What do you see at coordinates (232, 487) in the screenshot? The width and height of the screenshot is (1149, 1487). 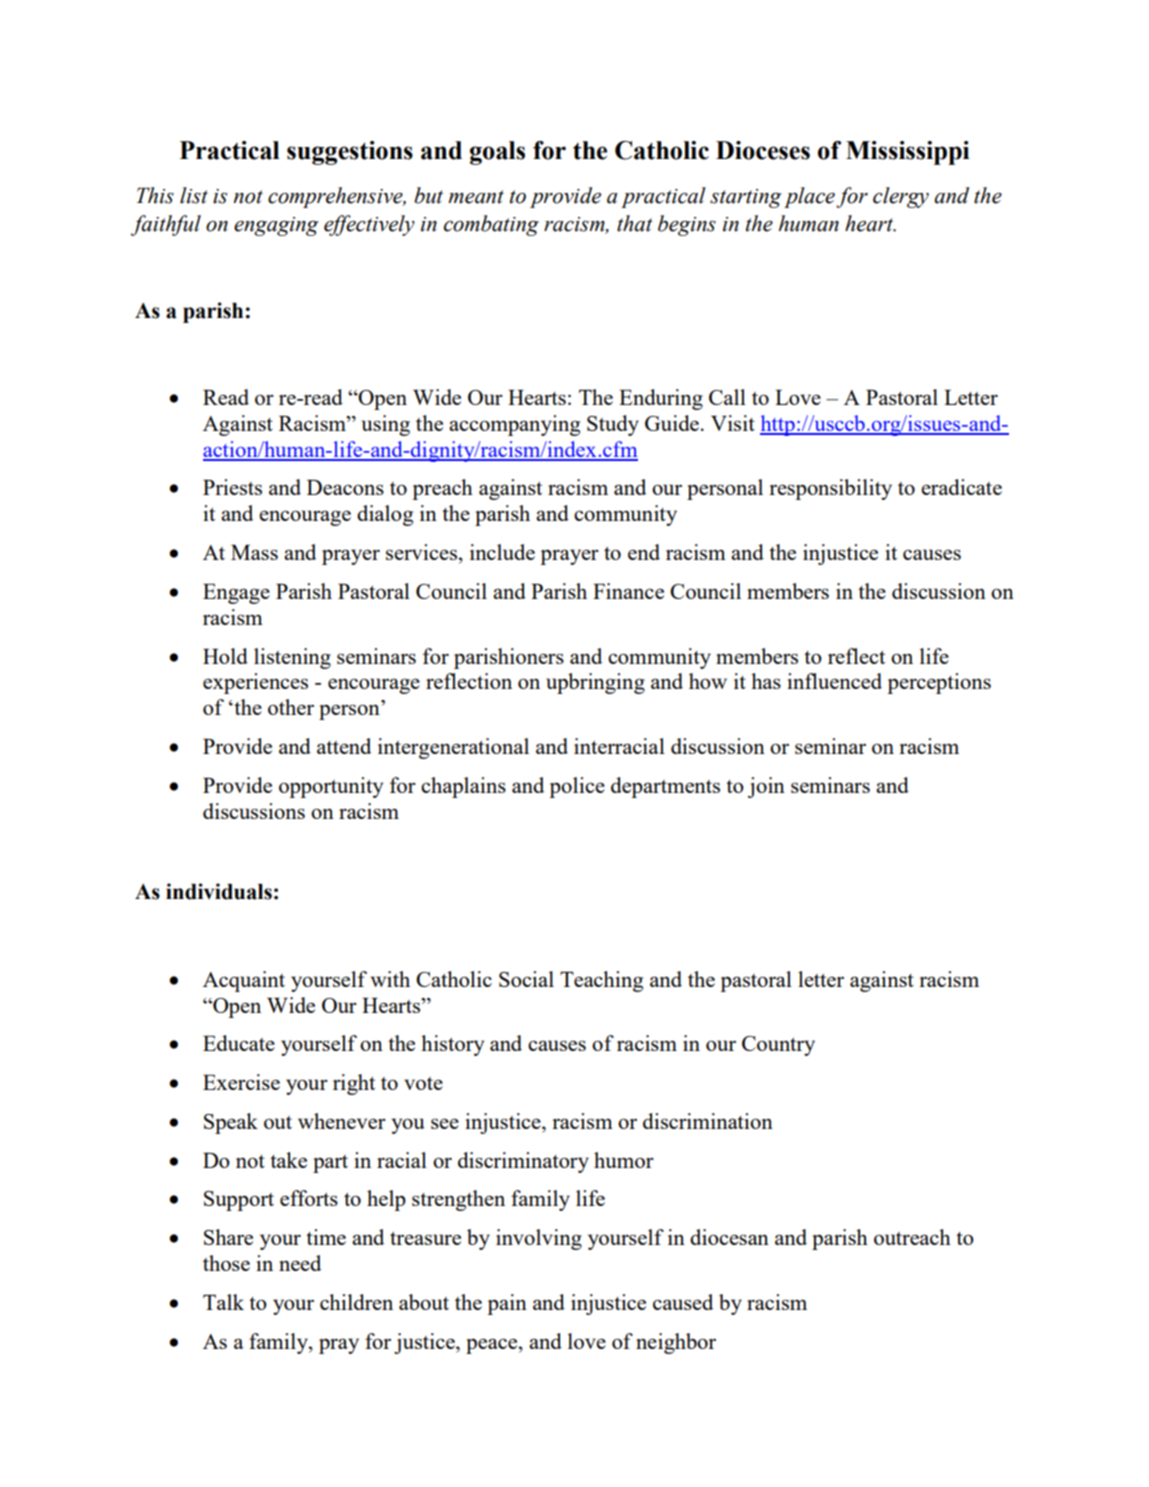 I see `Priests` at bounding box center [232, 487].
